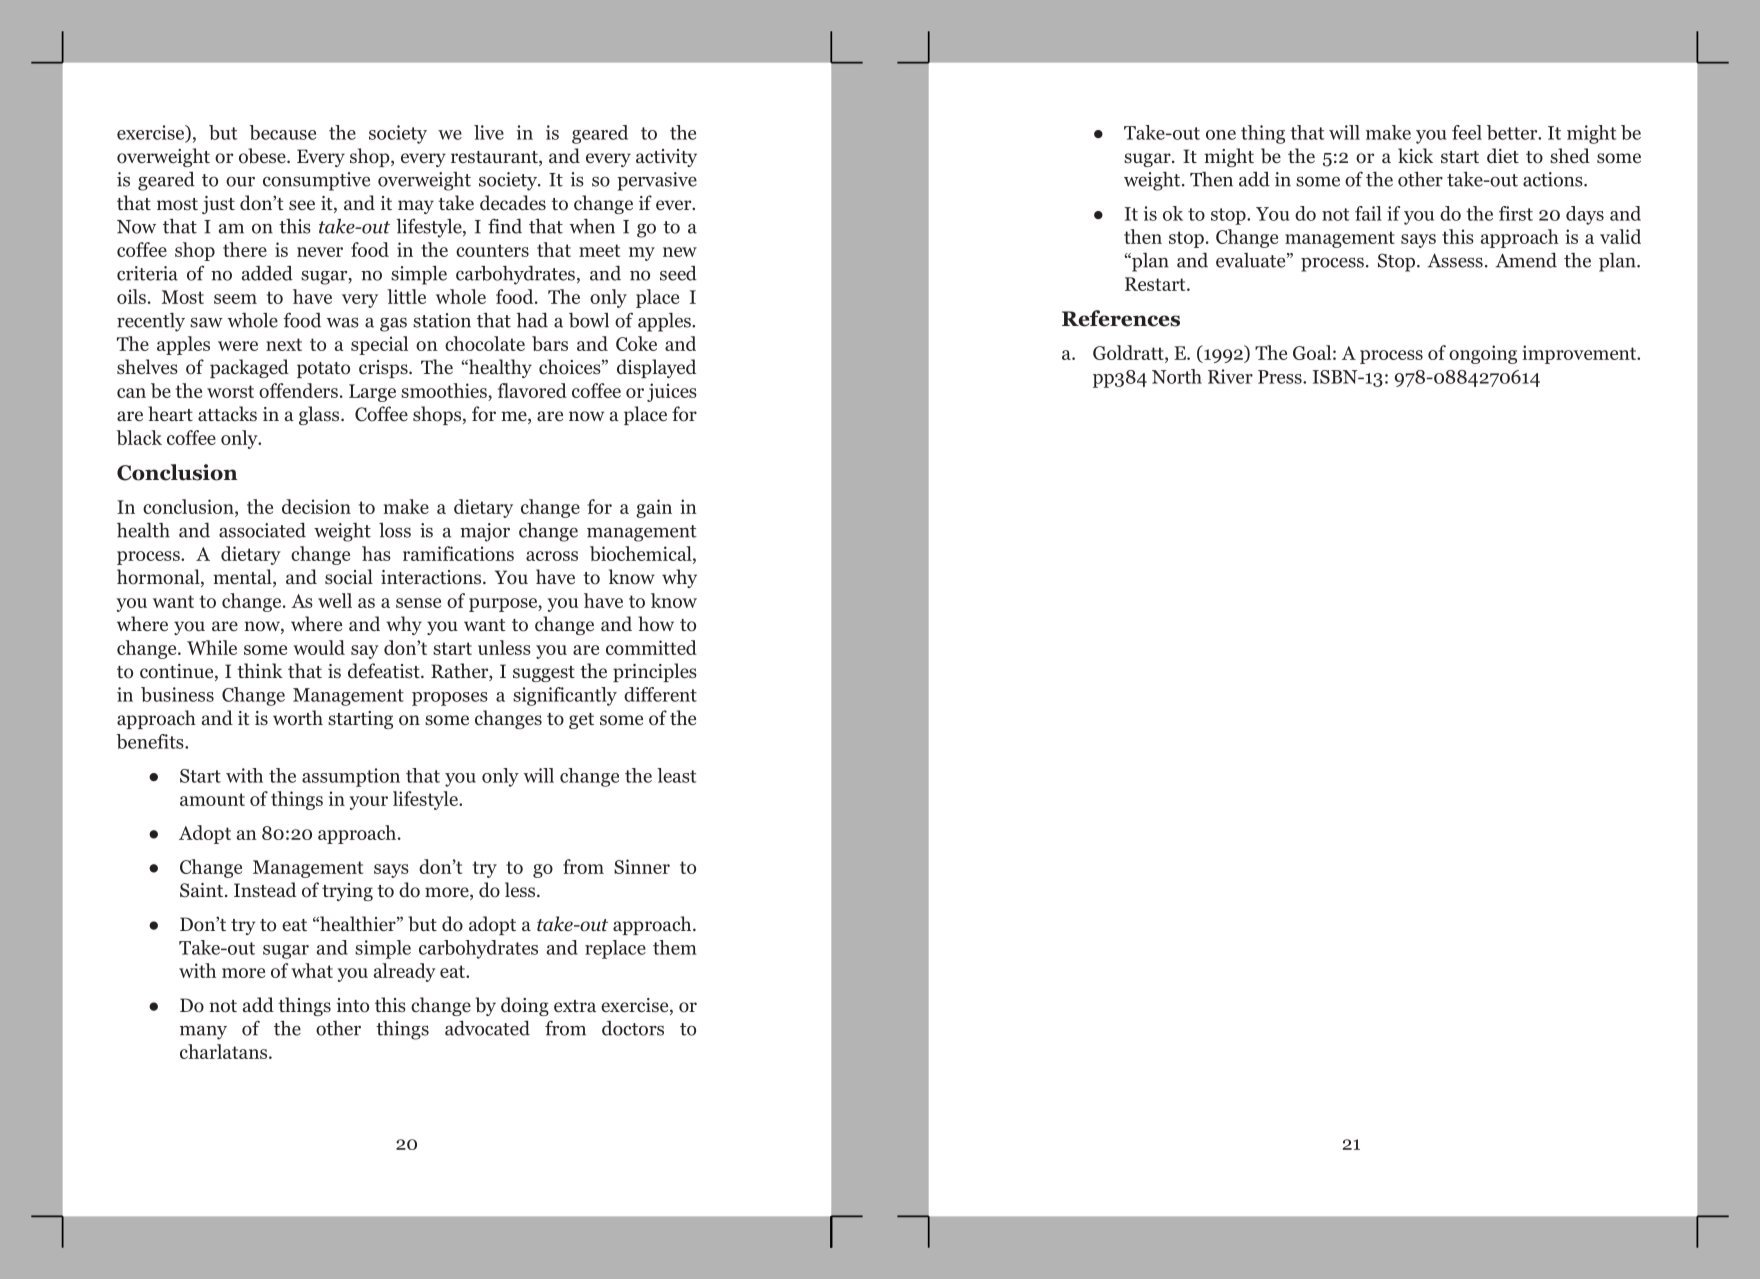 The image size is (1760, 1279). Describe the element at coordinates (323, 370) in the screenshot. I see `potato` at that location.
